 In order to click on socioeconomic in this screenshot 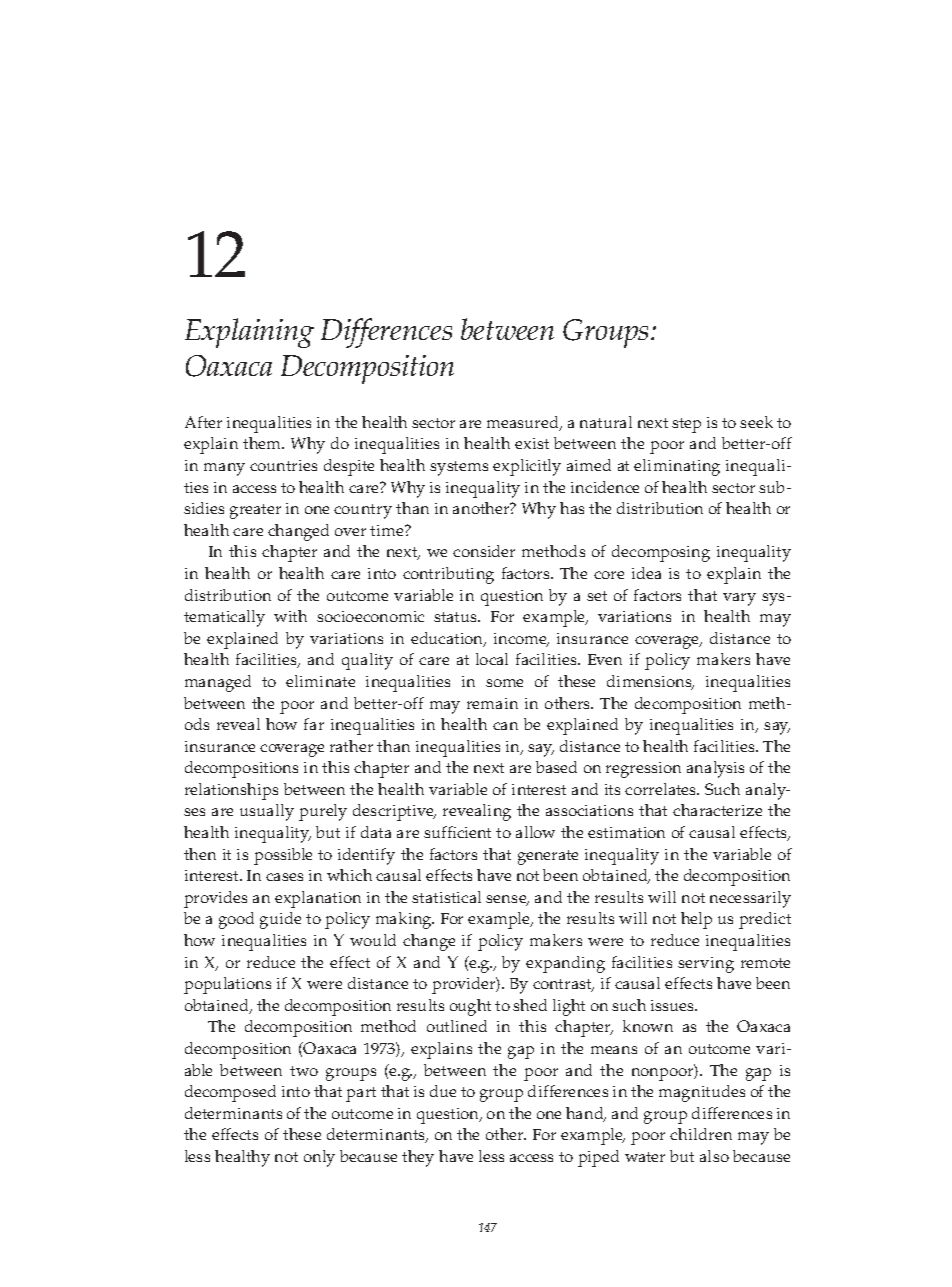, I will do `click(370, 616)`.
